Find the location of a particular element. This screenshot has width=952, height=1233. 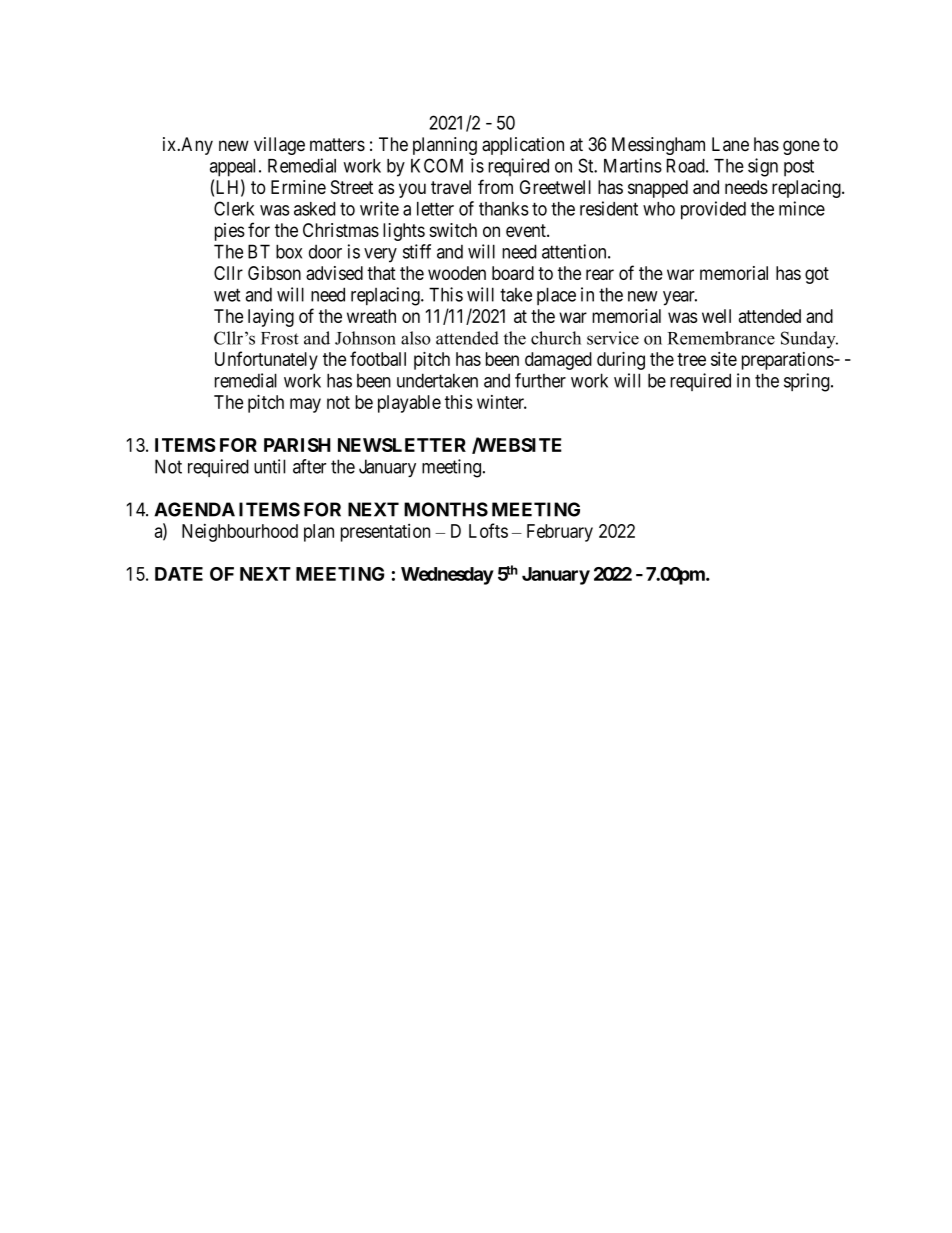

winter is located at coordinates (502, 402).
